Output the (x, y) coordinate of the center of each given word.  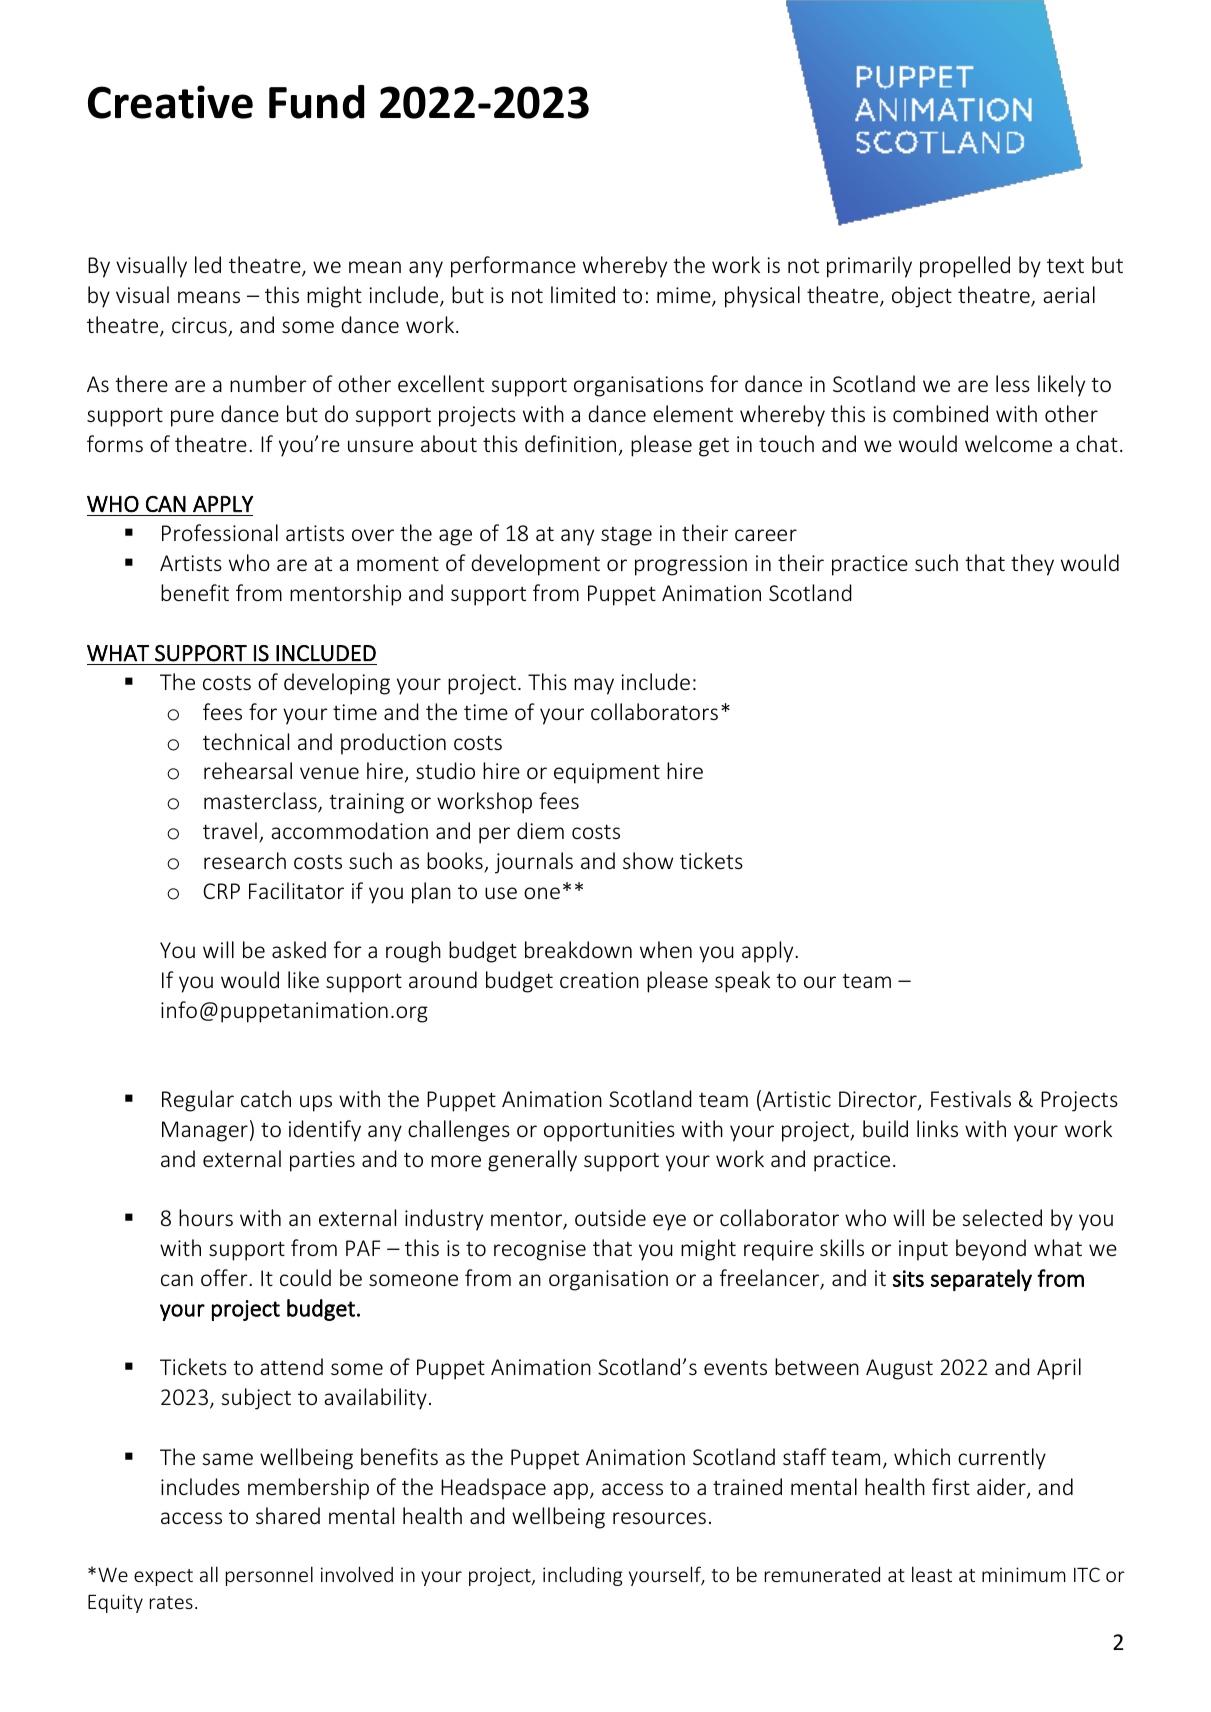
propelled (965, 267)
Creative (170, 102)
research (245, 860)
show (648, 860)
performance (513, 267)
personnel (269, 1576)
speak (742, 982)
